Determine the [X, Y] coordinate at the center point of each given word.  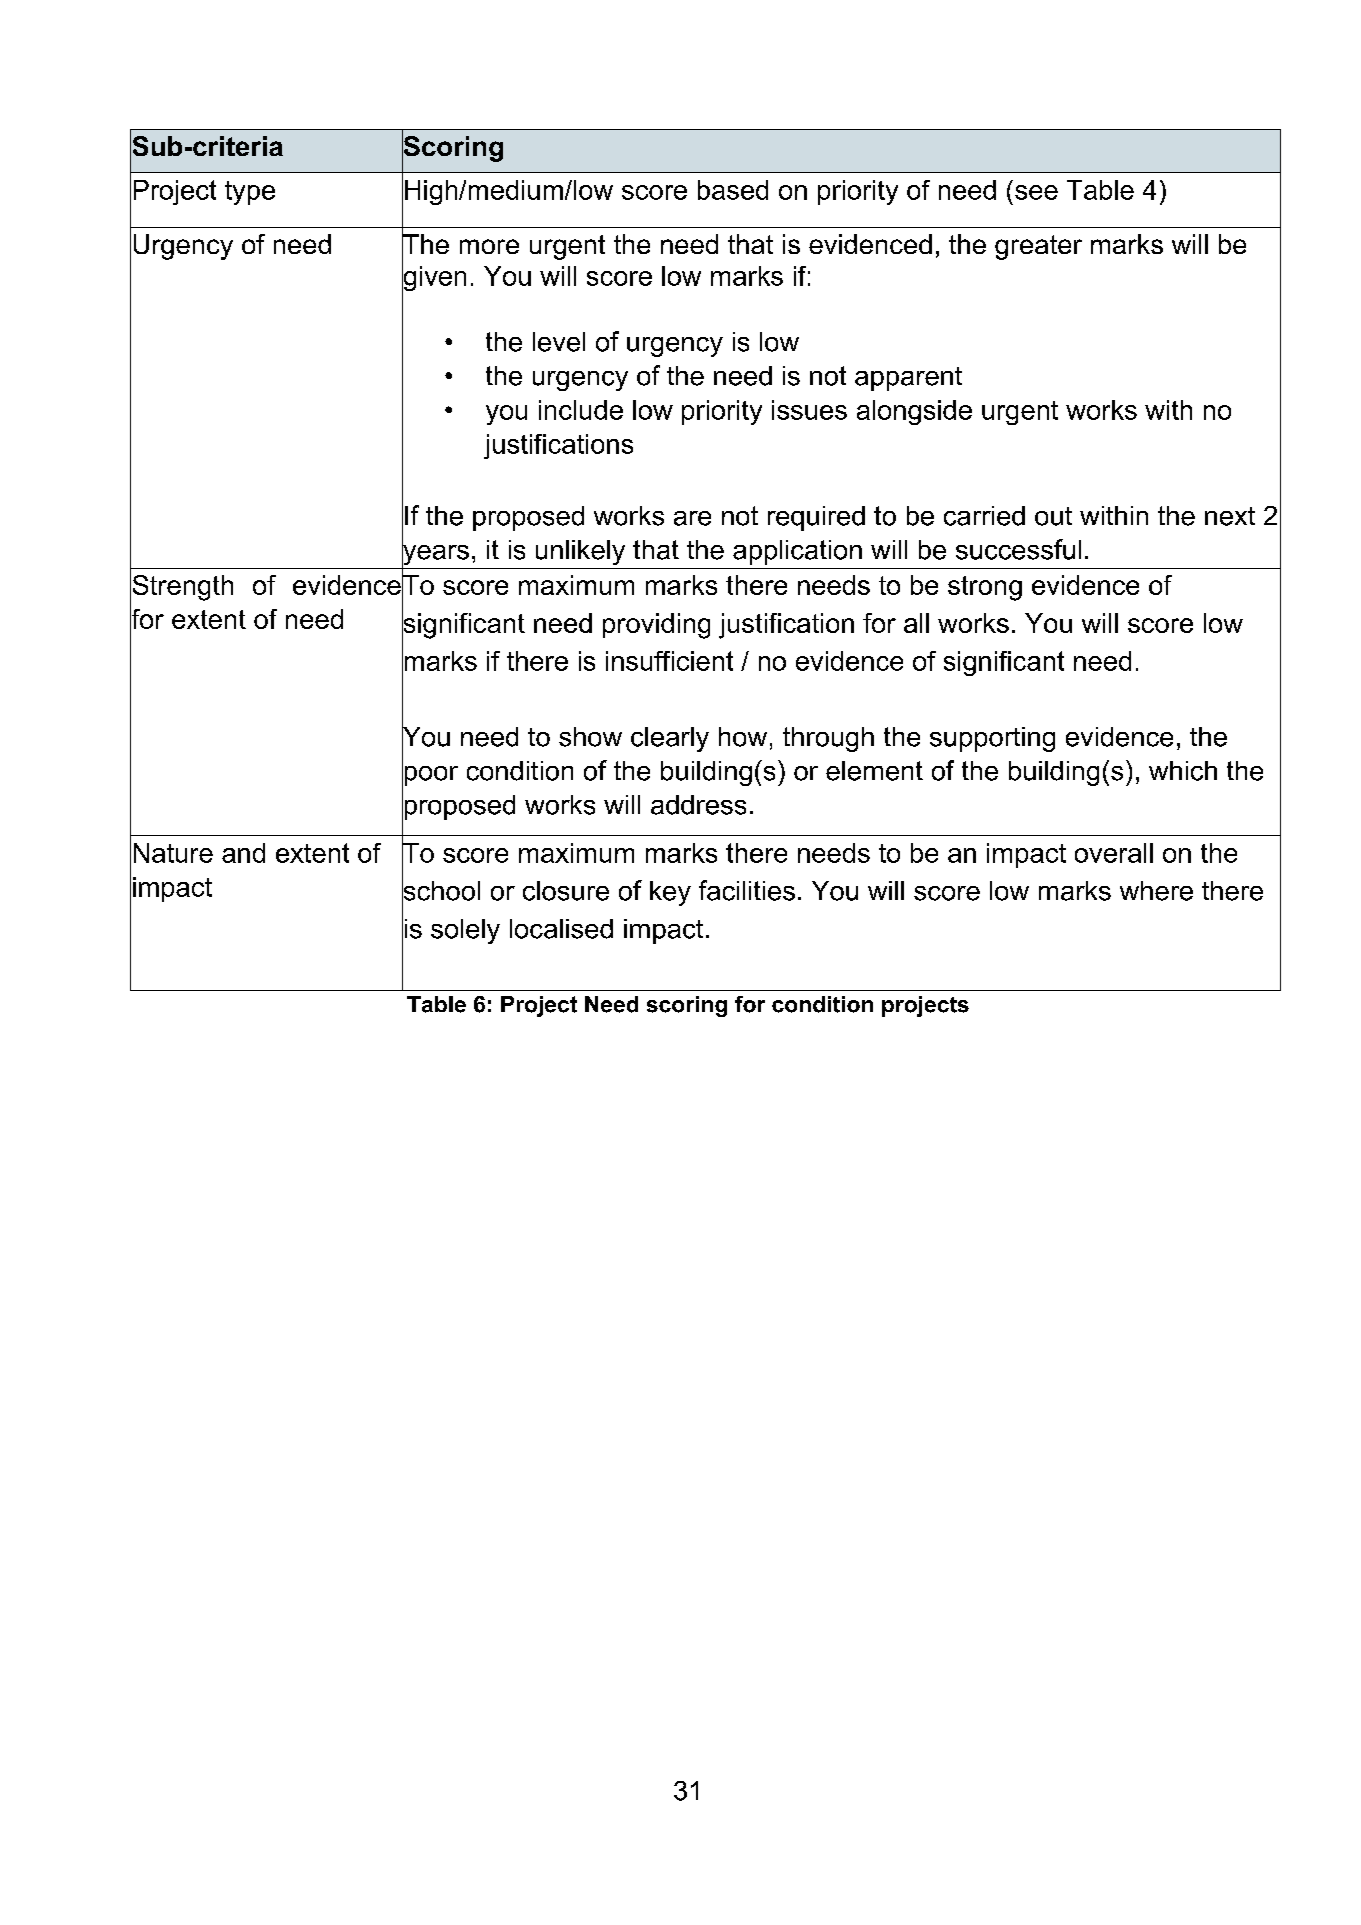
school [441, 890]
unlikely [580, 552]
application [797, 552]
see [1036, 192]
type [250, 193]
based [733, 190]
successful [1018, 549]
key [670, 893]
